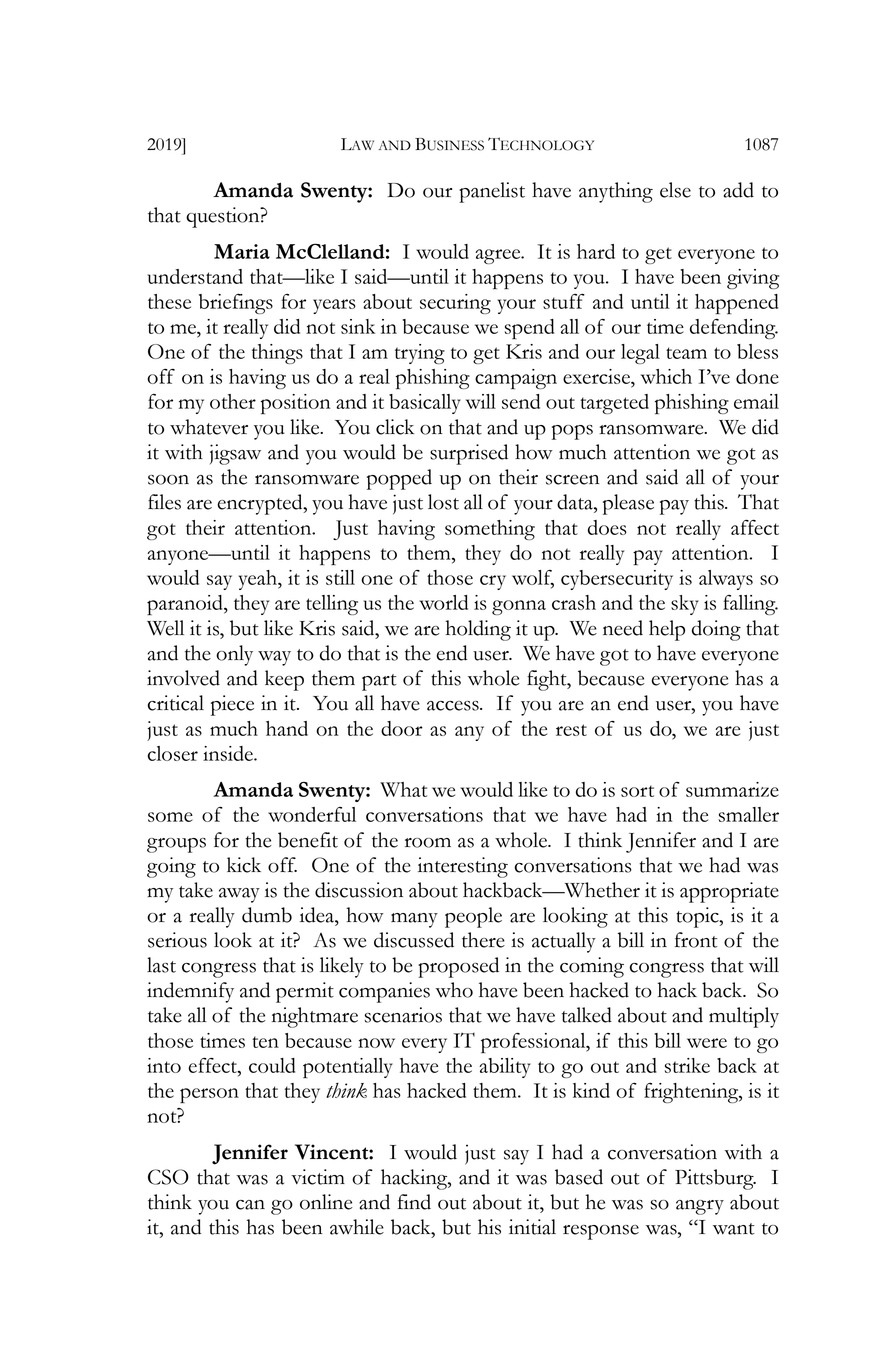 The width and height of the image is (886, 1372). What do you see at coordinates (675, 190) in the image?
I see `else` at bounding box center [675, 190].
